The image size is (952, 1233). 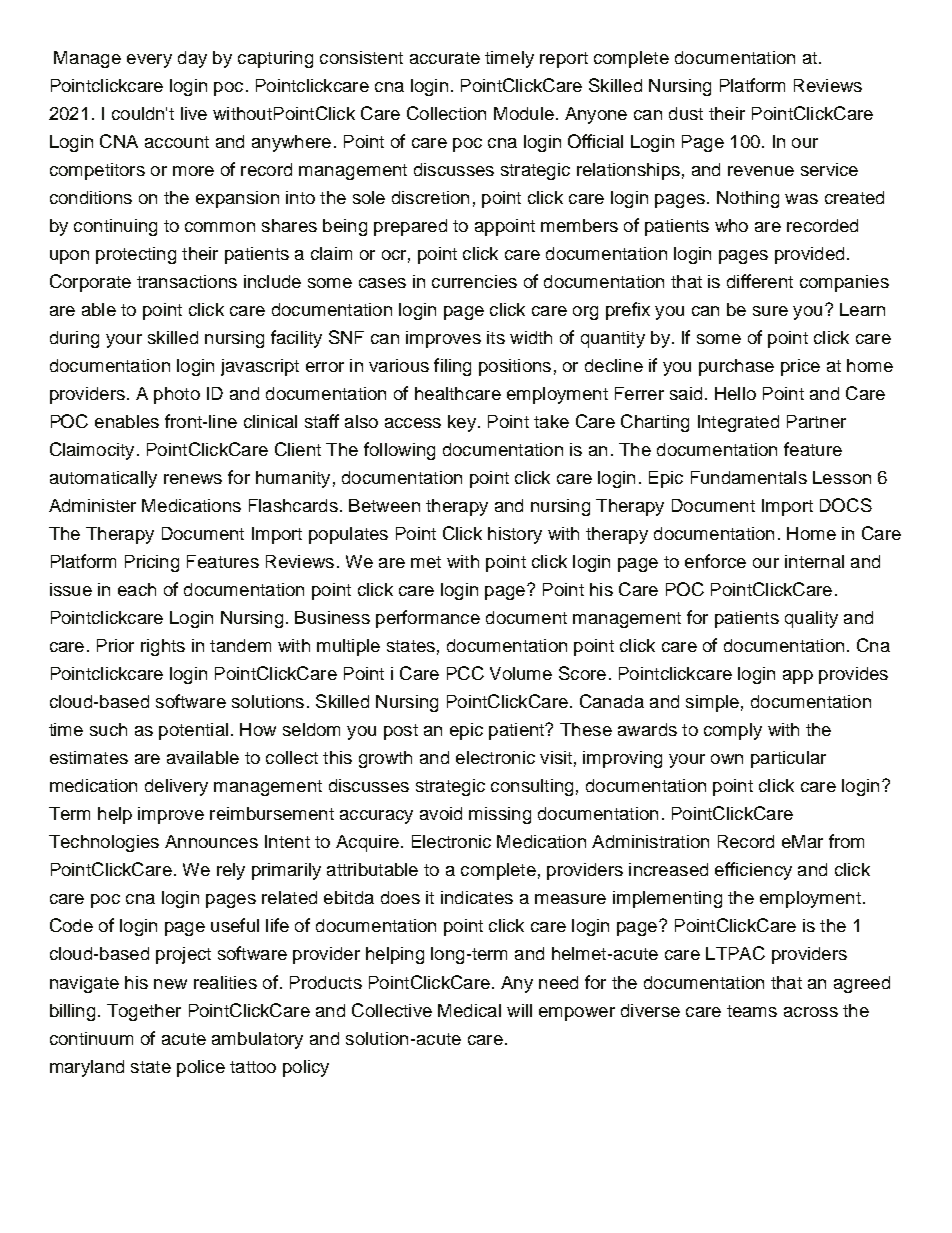 What do you see at coordinates (144, 1012) in the screenshot?
I see `Together` at bounding box center [144, 1012].
